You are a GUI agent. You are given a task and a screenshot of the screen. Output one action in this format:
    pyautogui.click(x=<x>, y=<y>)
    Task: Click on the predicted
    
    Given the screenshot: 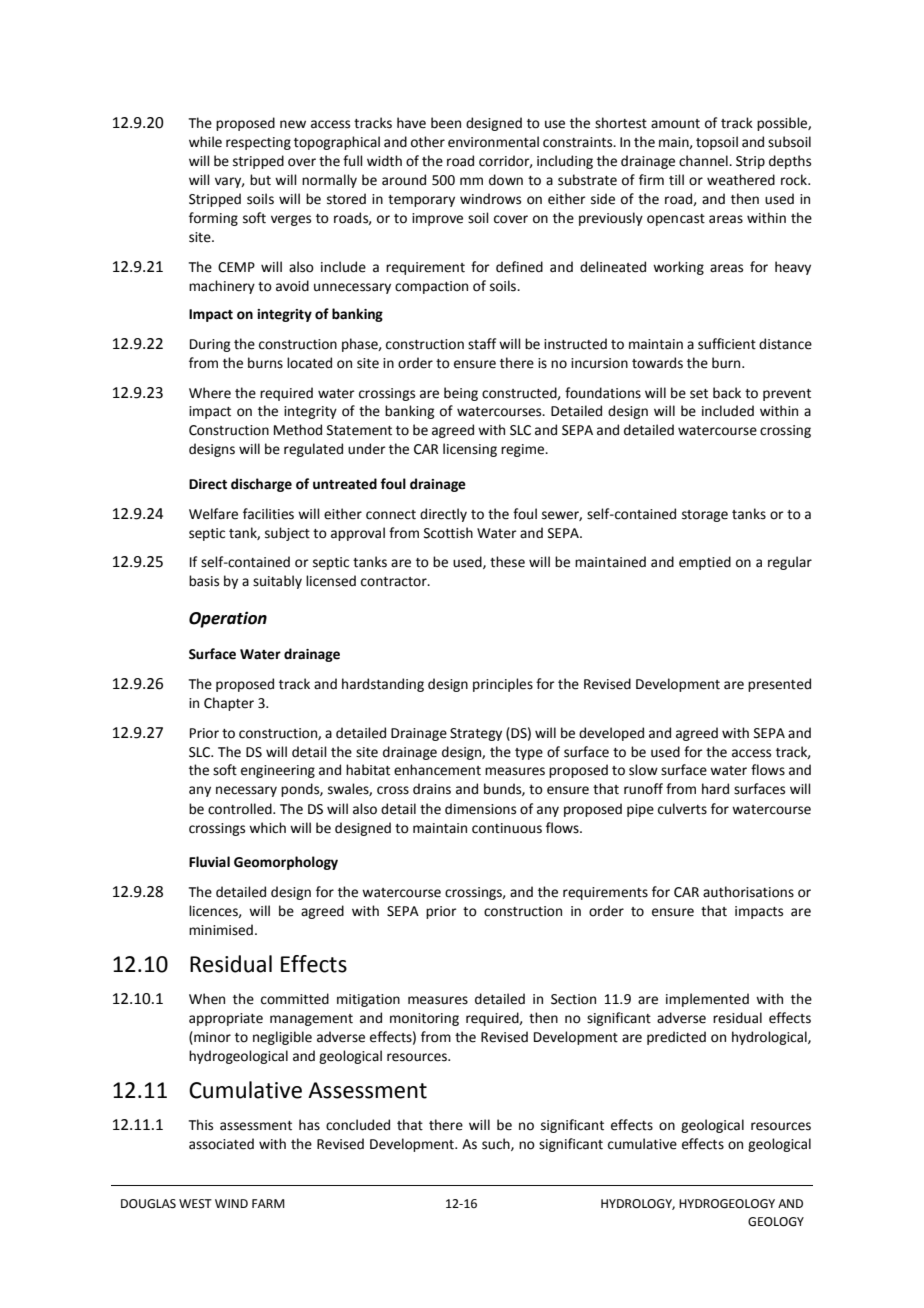 What is the action you would take?
    pyautogui.click(x=676, y=1038)
